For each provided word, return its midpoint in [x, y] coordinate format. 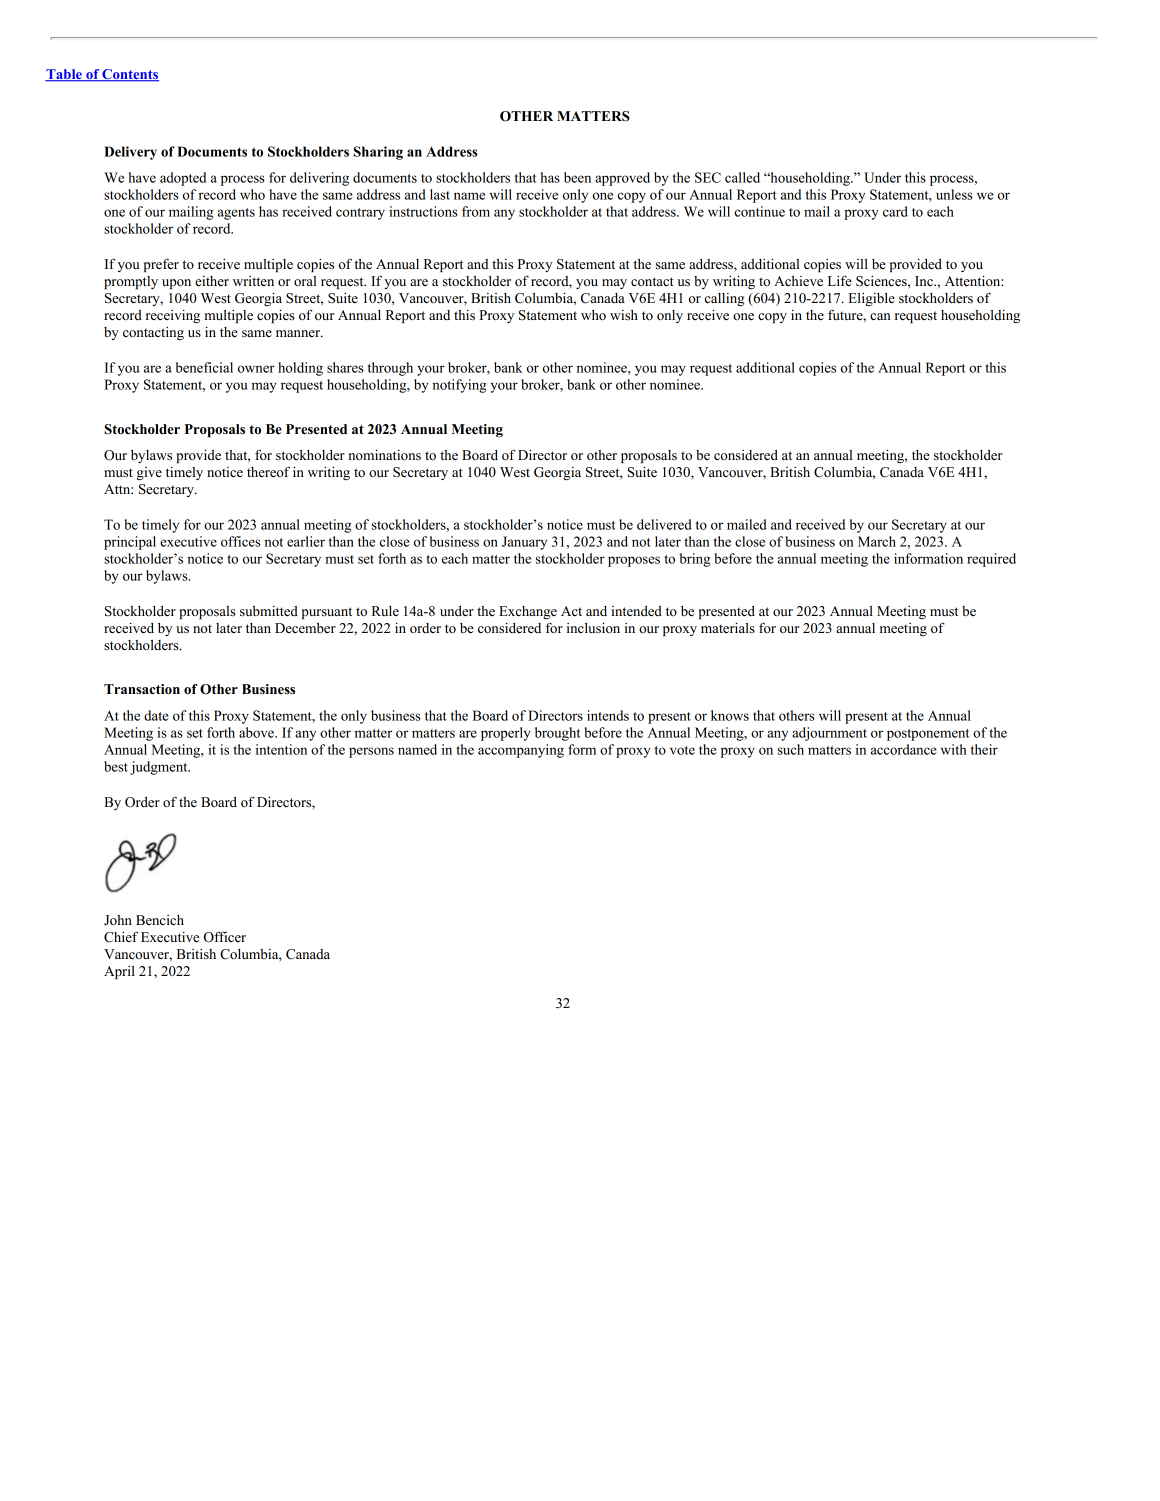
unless [954, 194]
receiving [173, 316]
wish [624, 315]
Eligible [871, 299]
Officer [225, 937]
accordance [904, 749]
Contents [129, 75]
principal [130, 543]
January [524, 543]
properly [506, 734]
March [877, 541]
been [577, 177]
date [156, 715]
